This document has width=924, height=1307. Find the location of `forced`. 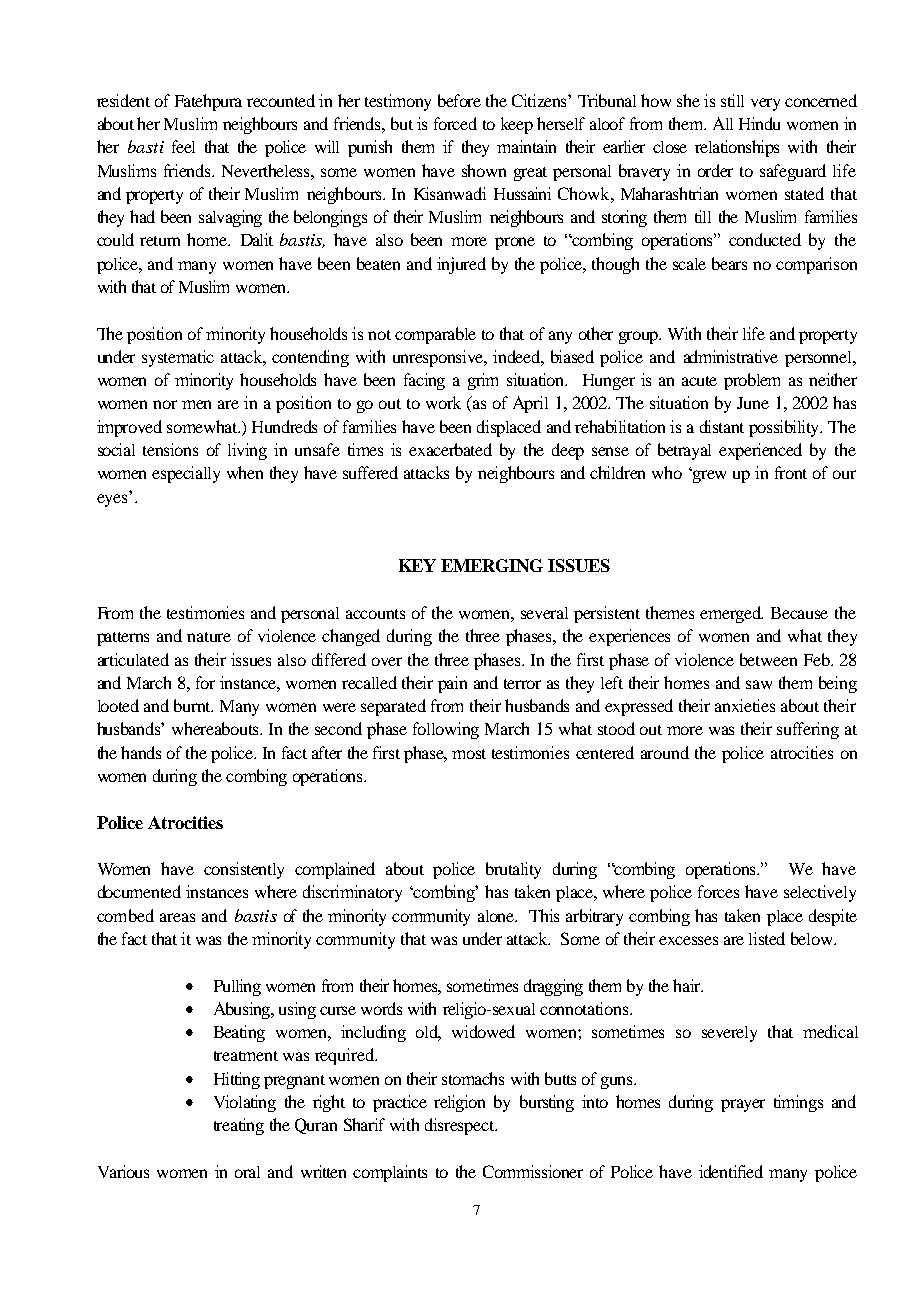

forced is located at coordinates (455, 123).
